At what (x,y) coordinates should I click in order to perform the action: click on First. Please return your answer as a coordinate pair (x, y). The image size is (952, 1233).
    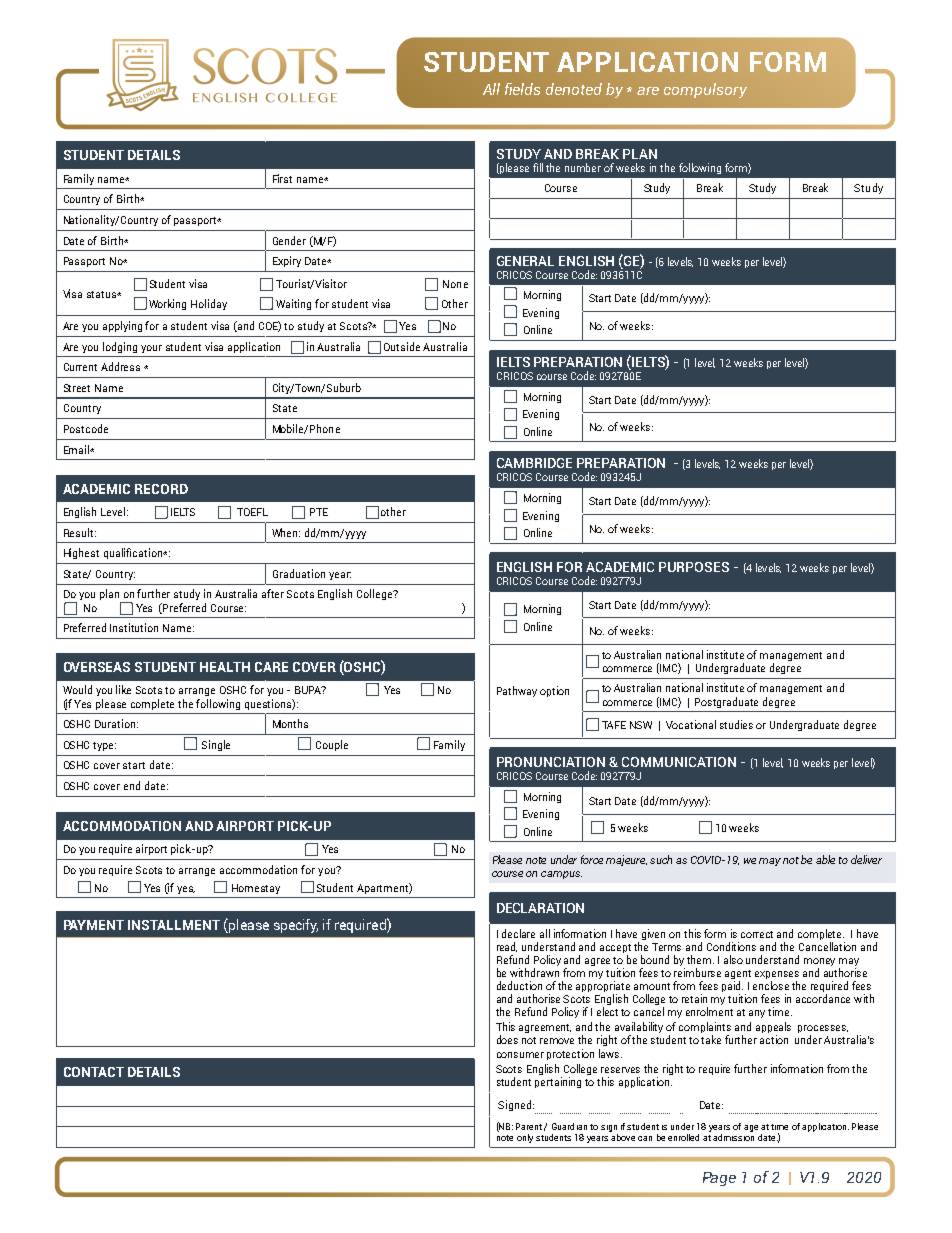
    Looking at the image, I should click on (282, 178).
